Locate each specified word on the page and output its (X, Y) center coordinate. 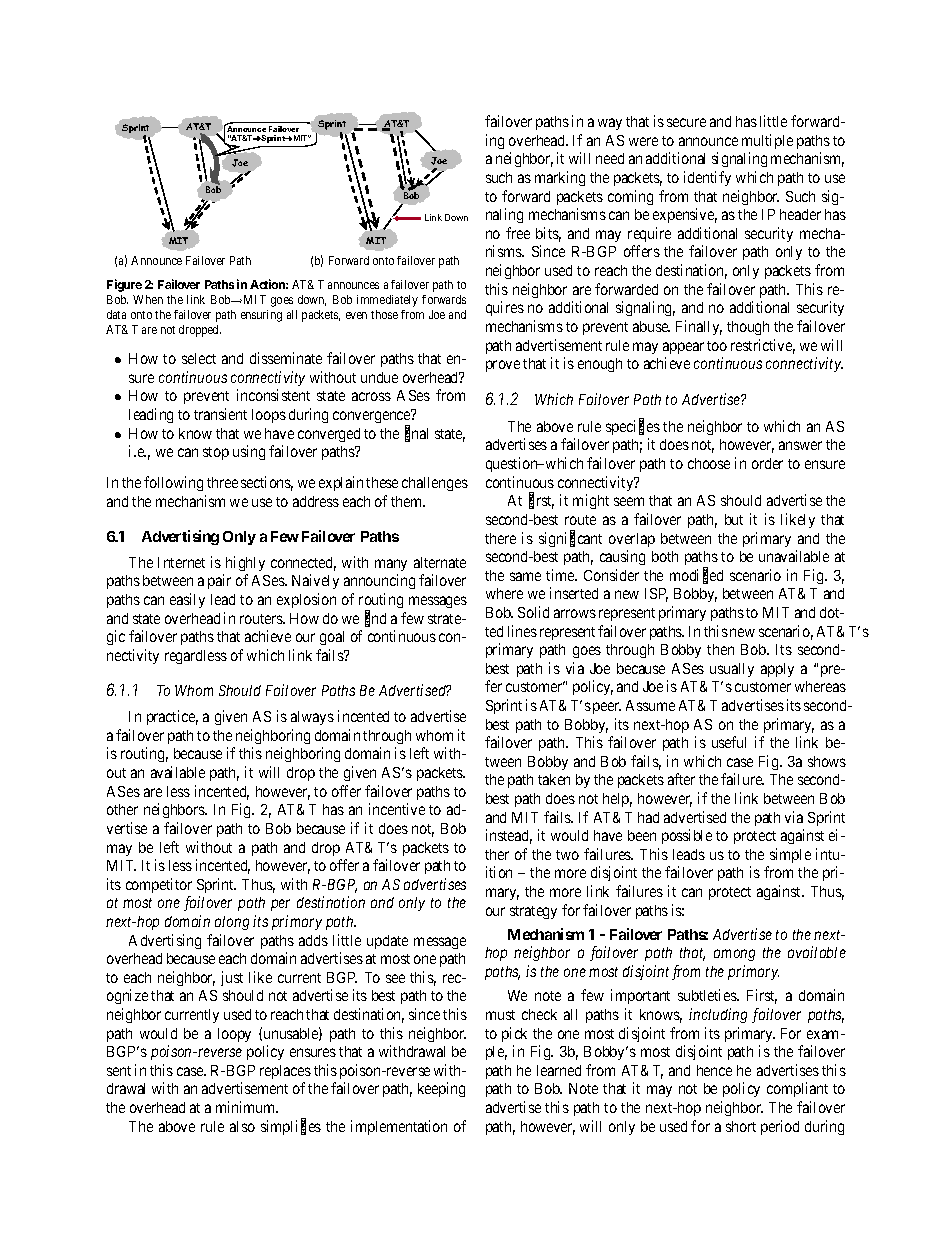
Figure (124, 285)
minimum (247, 1107)
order (767, 463)
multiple (767, 141)
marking (560, 178)
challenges (435, 484)
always (312, 718)
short (741, 1126)
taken (554, 779)
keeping (441, 1089)
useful (729, 742)
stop (216, 453)
